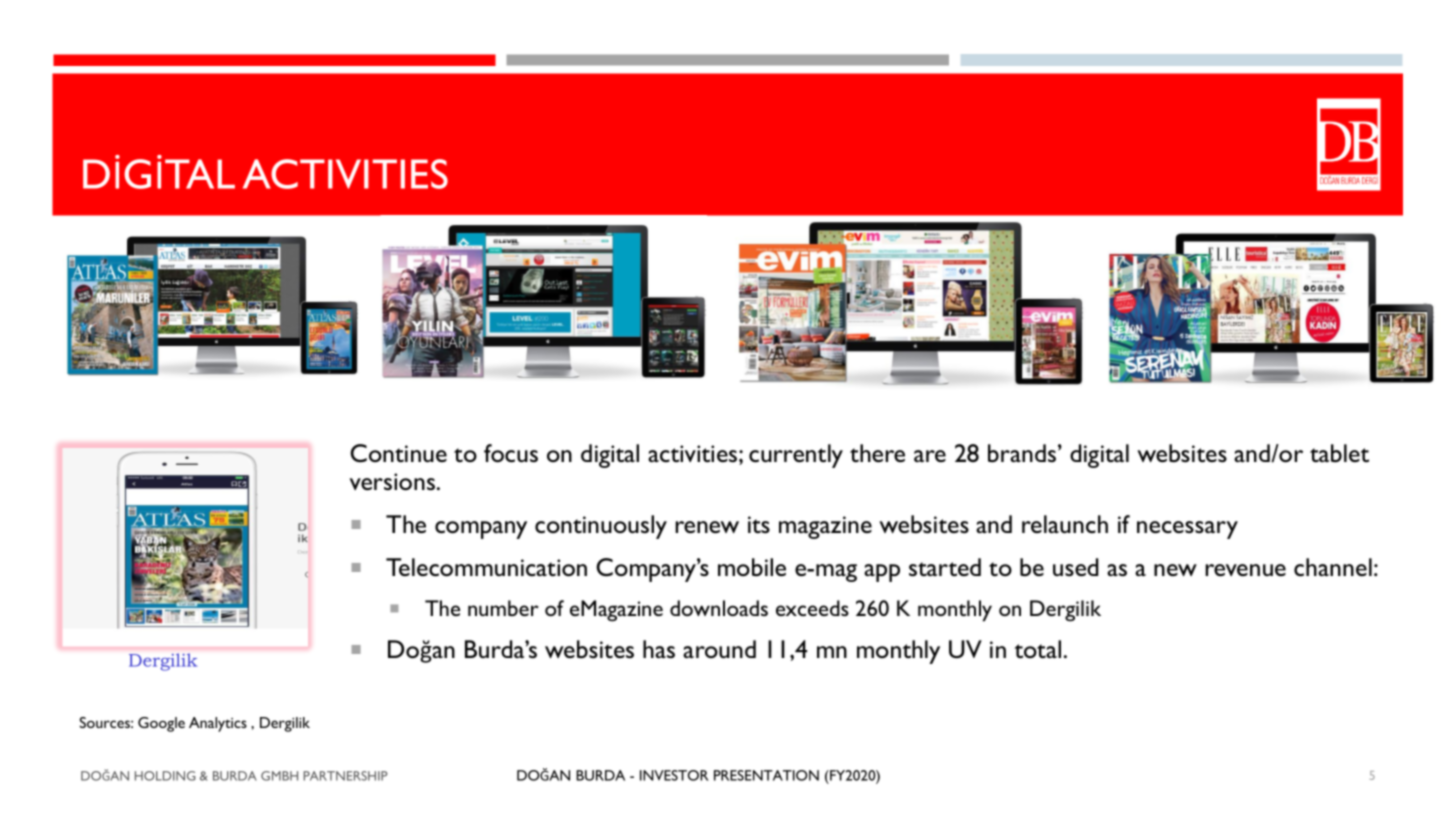 This image has height=819, width=1456. What do you see at coordinates (796, 456) in the image?
I see `currently` at bounding box center [796, 456].
